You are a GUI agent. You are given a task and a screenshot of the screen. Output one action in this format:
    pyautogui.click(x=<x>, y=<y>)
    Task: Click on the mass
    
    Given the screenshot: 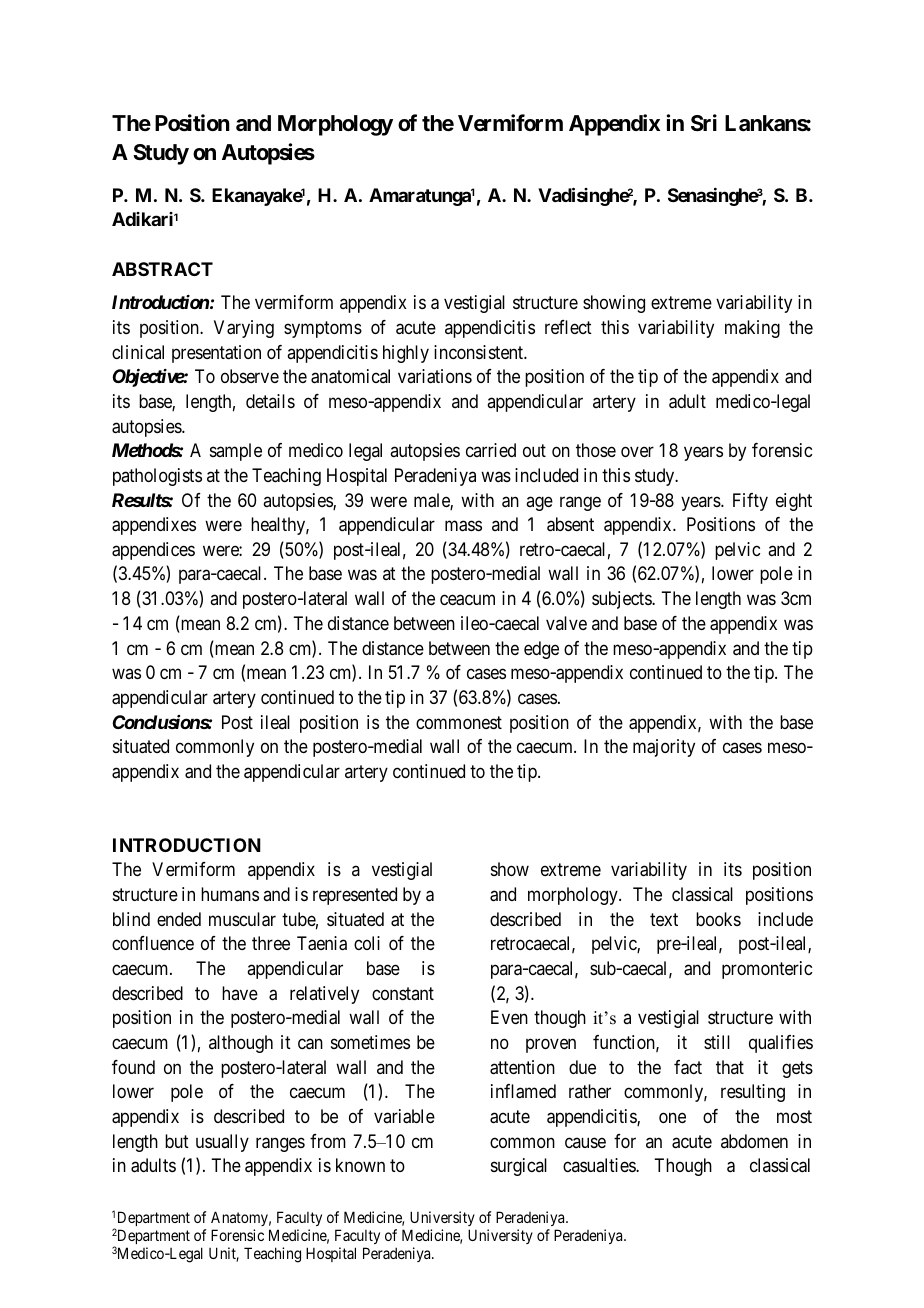 What is the action you would take?
    pyautogui.click(x=463, y=526)
